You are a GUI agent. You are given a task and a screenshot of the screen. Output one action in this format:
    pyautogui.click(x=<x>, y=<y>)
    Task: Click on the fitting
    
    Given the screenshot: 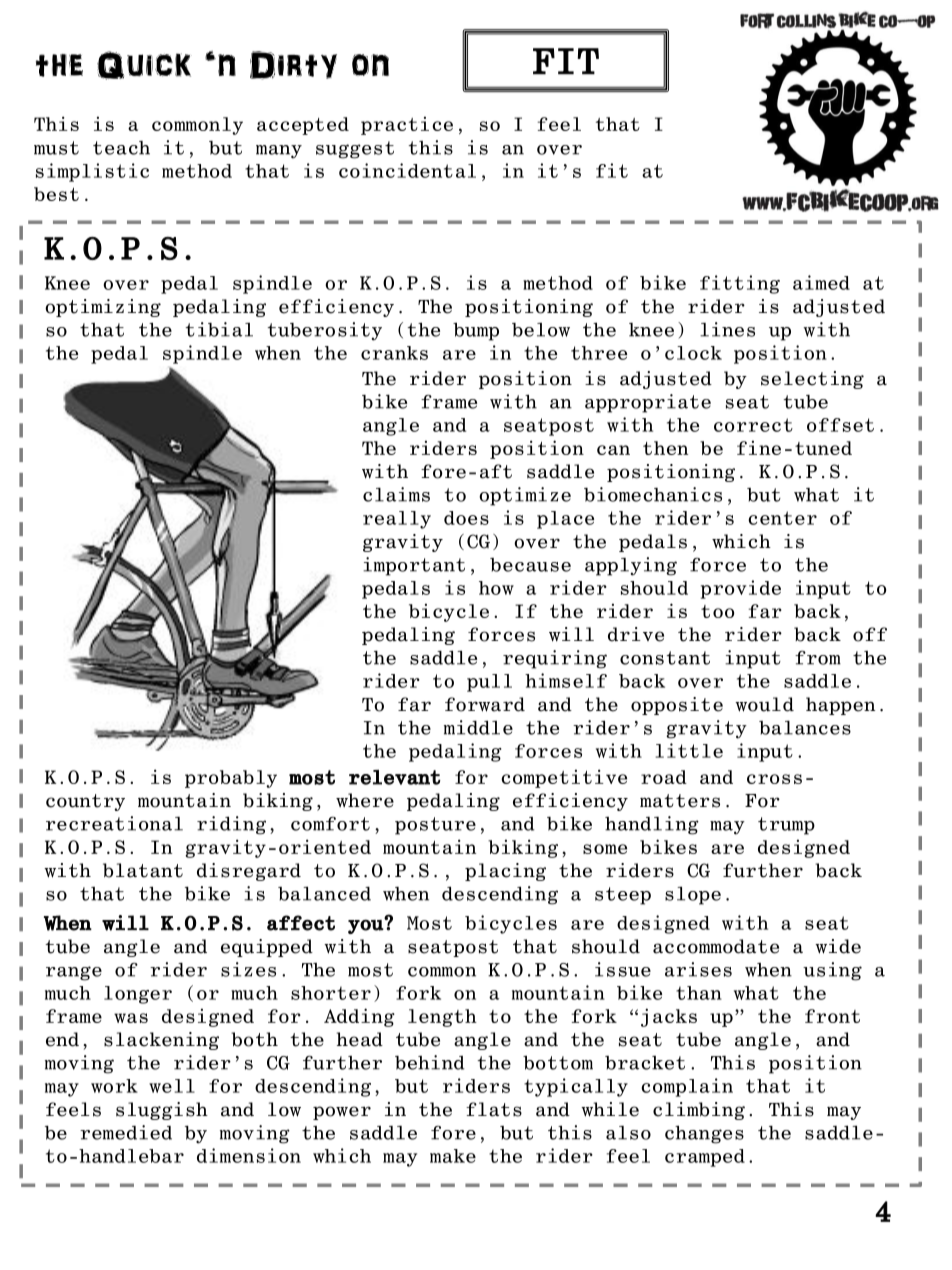 What is the action you would take?
    pyautogui.click(x=740, y=284)
